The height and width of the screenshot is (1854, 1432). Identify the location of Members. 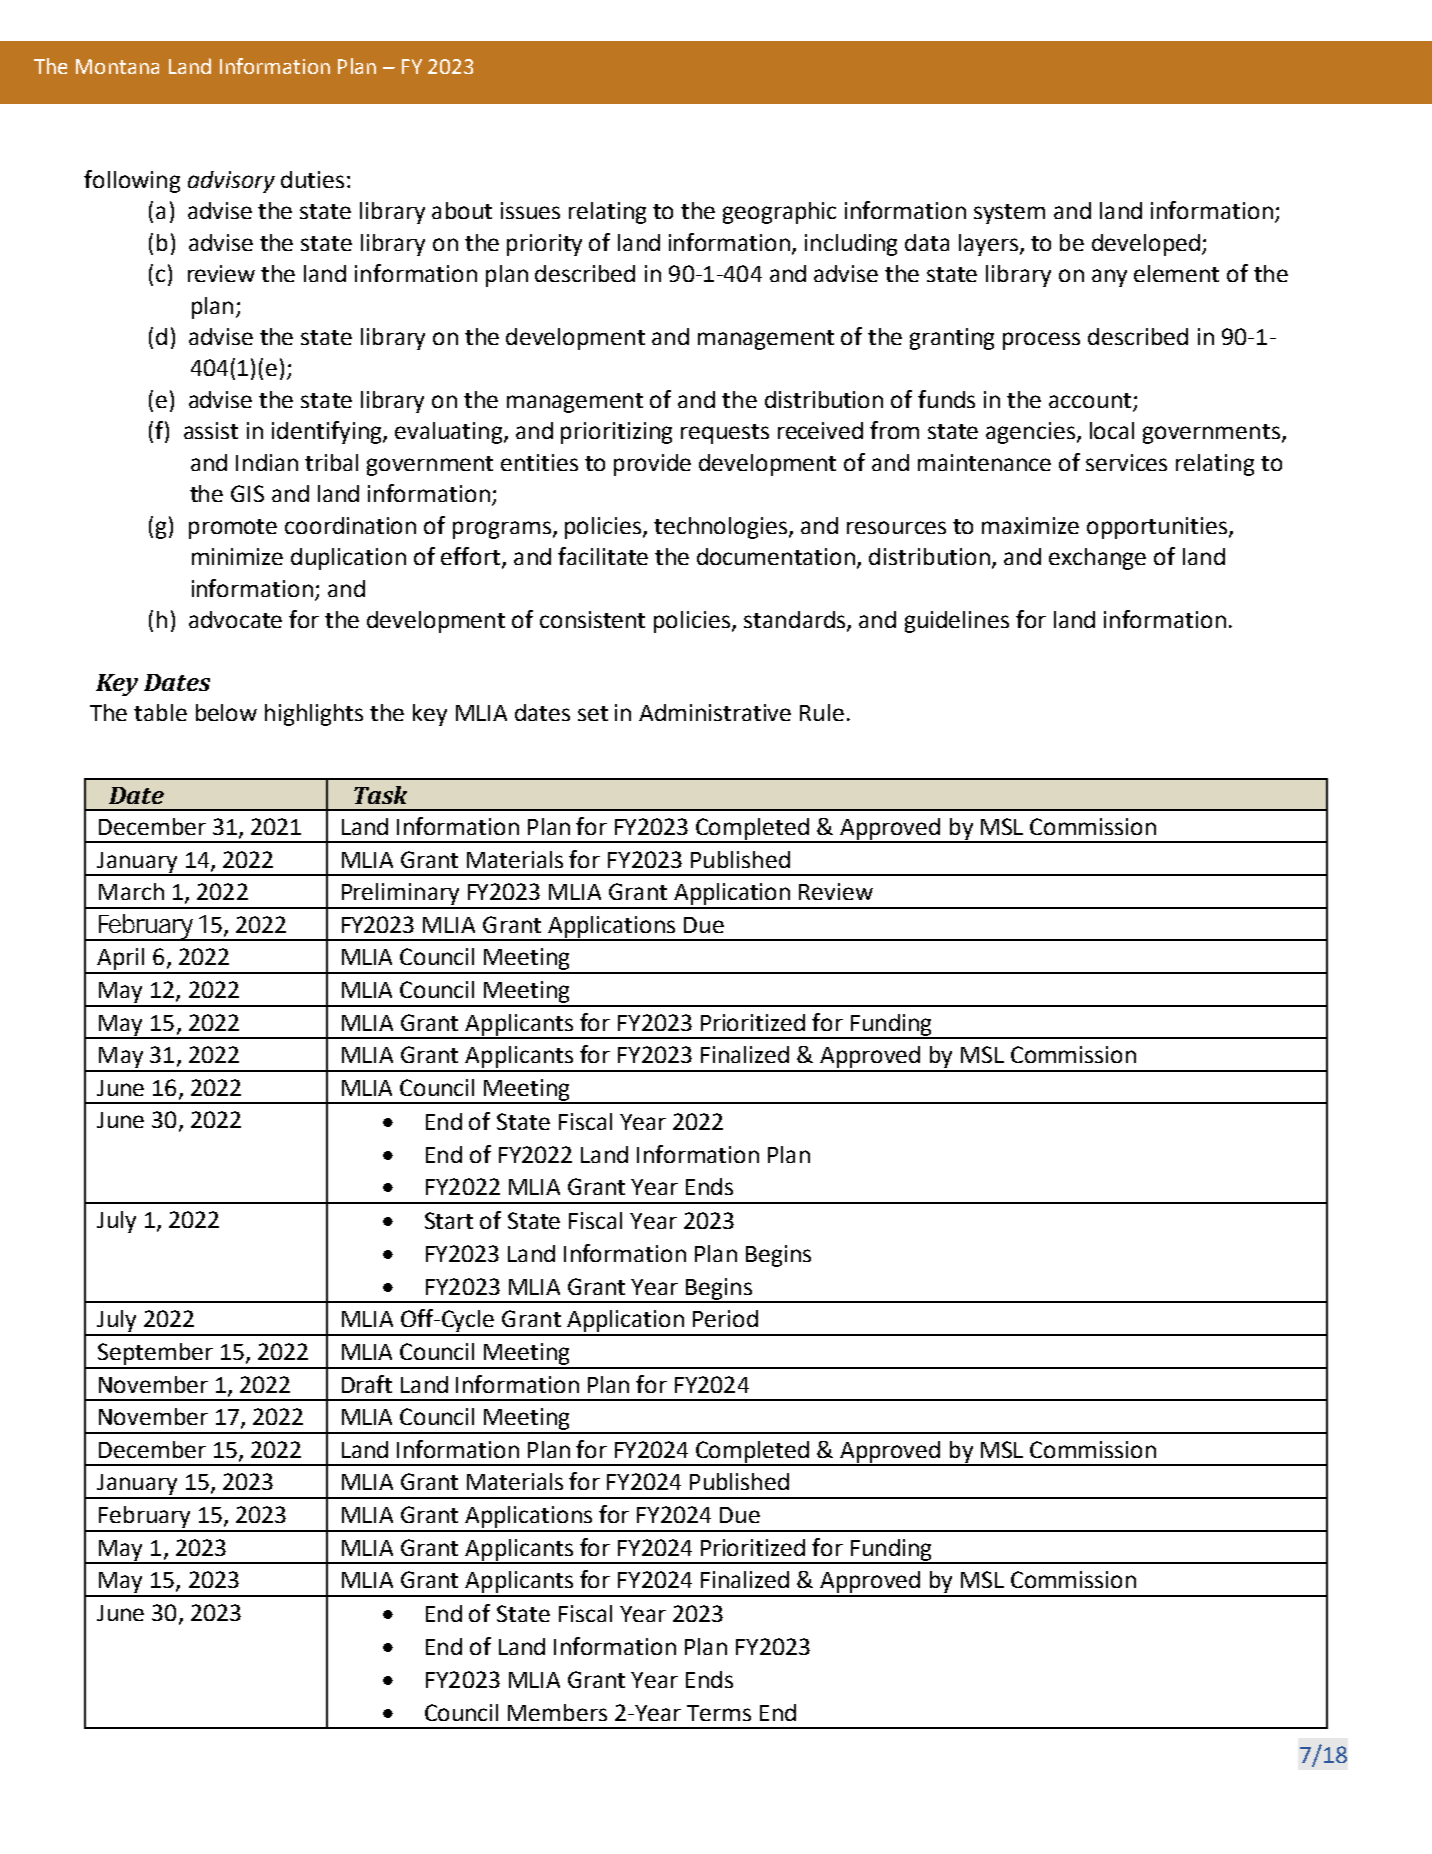
(557, 1712).
